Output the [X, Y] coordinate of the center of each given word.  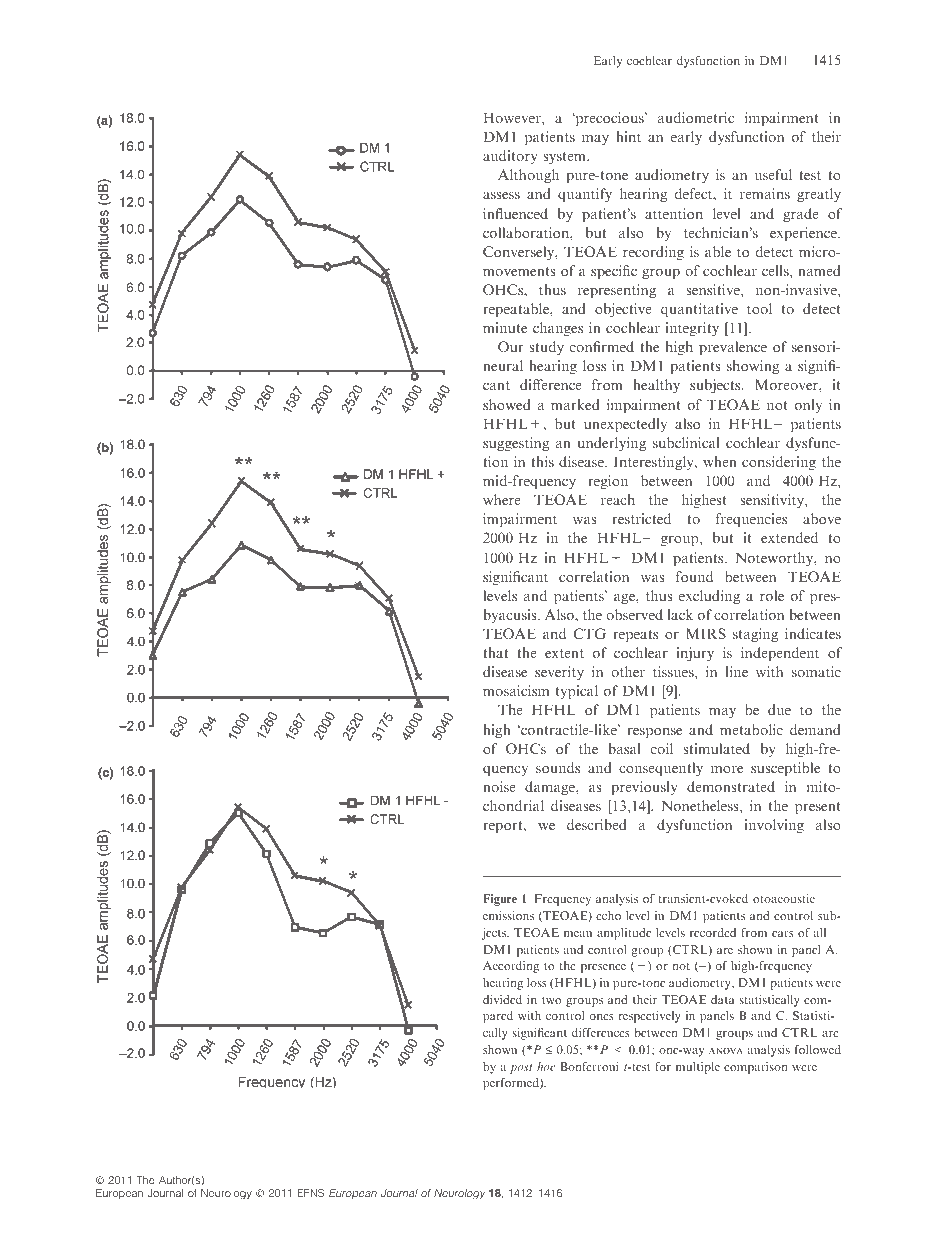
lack [680, 614]
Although [528, 176]
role [772, 595]
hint [628, 136]
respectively [650, 1017]
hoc [546, 1066]
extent [564, 653]
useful [773, 174]
